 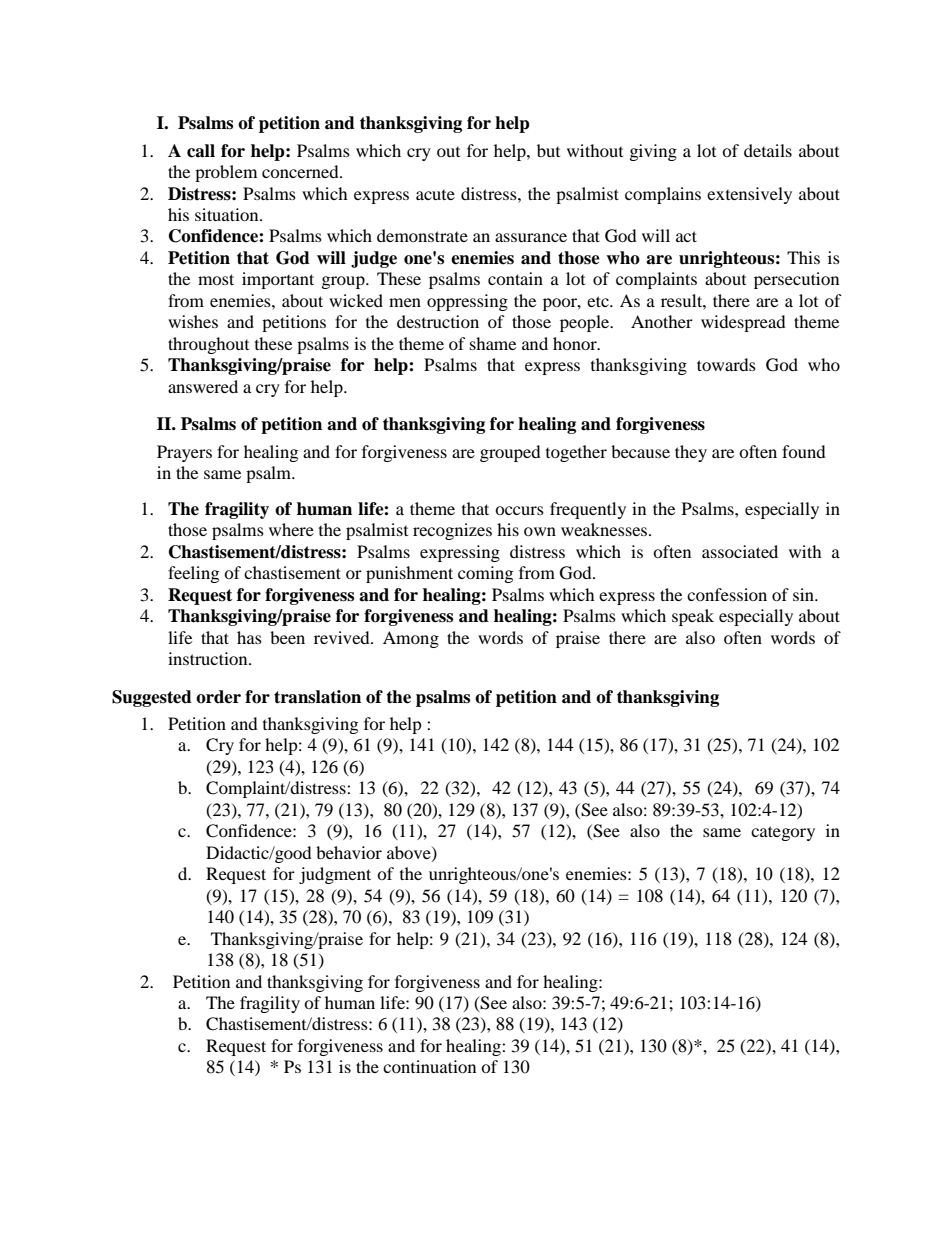 What do you see at coordinates (193, 574) in the page?
I see `feeling` at bounding box center [193, 574].
